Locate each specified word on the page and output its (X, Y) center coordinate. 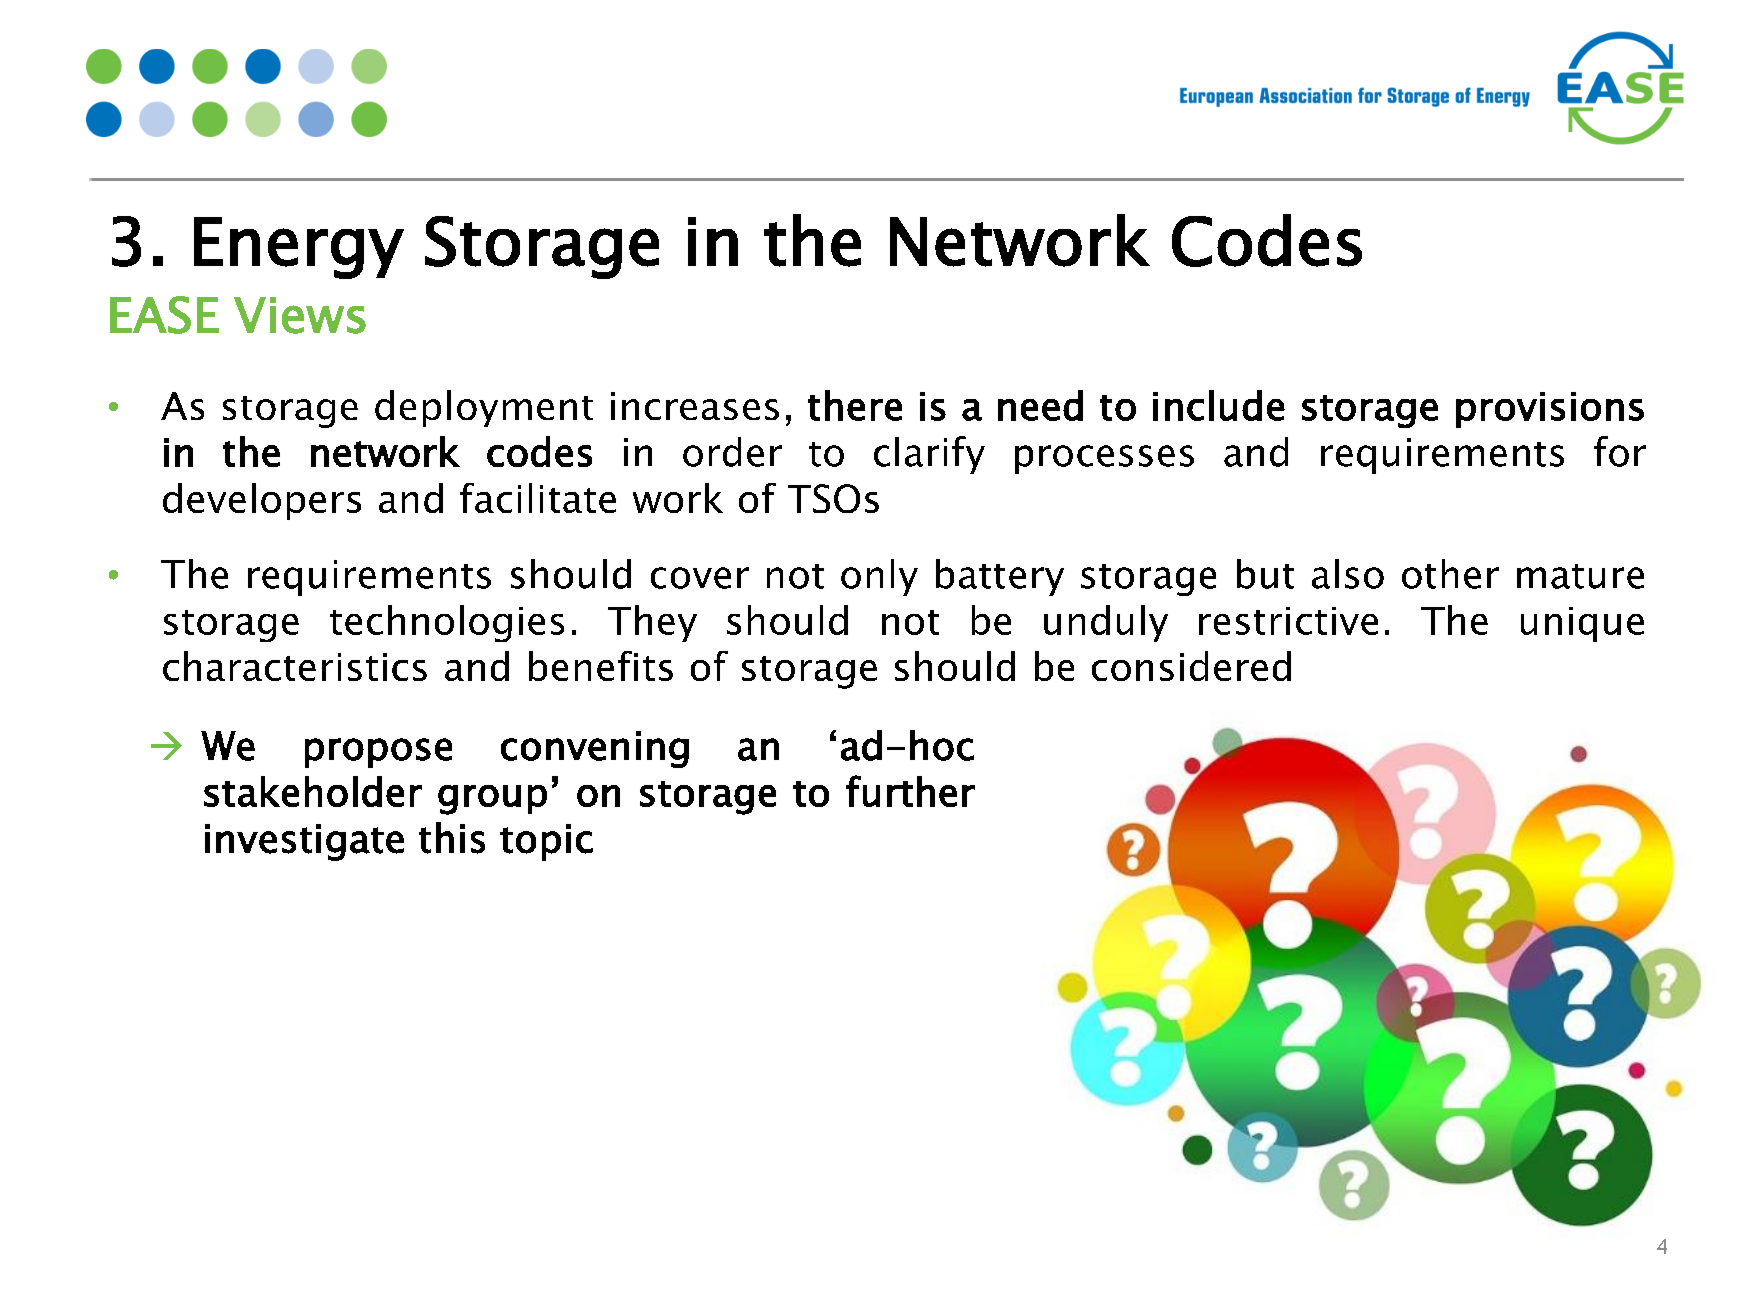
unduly (1106, 623)
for (1620, 451)
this (452, 838)
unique (1582, 624)
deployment (484, 408)
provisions (1550, 410)
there (855, 405)
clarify (929, 455)
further (910, 791)
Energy (299, 248)
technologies (447, 623)
